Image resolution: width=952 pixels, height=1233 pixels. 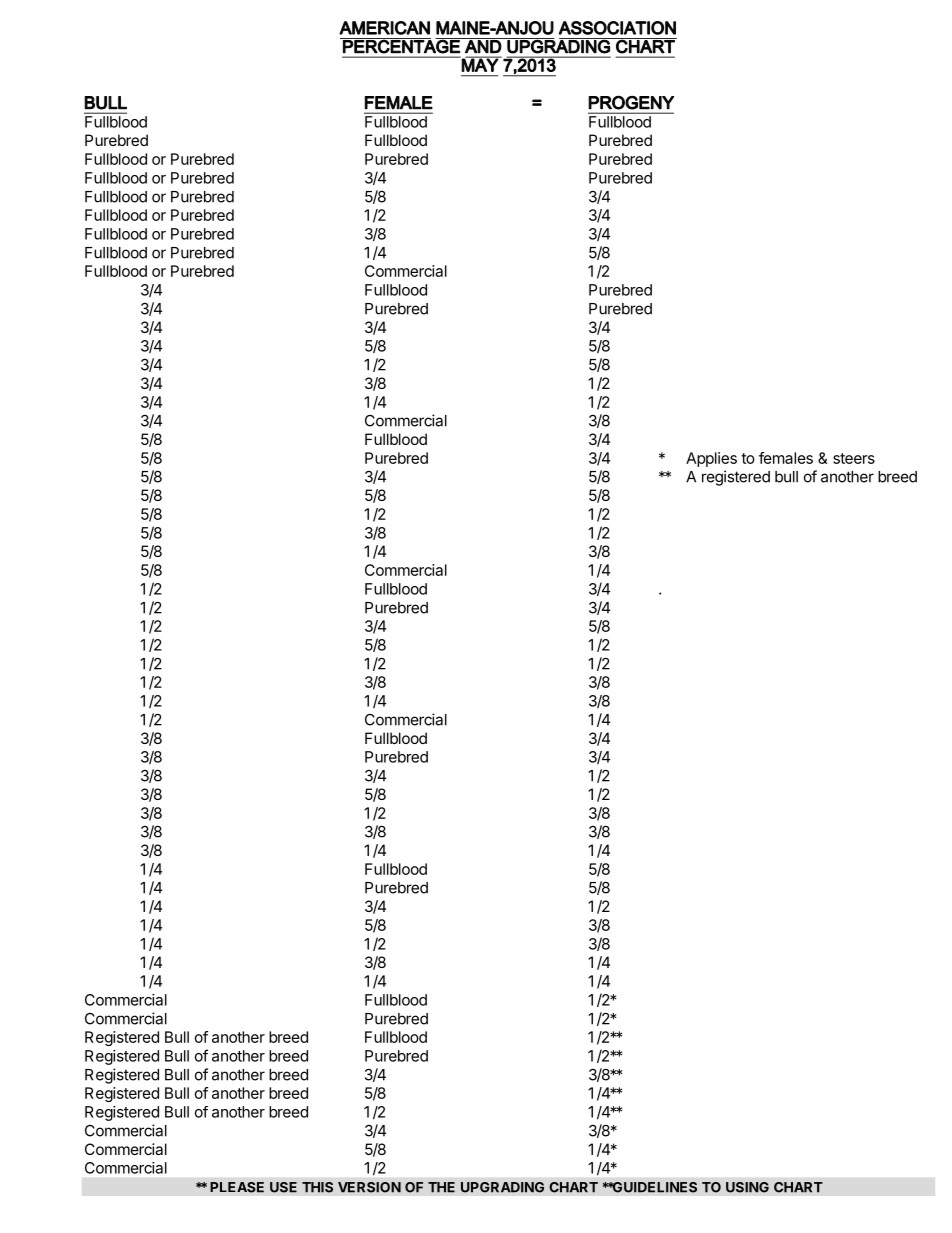 I want to click on THIS, so click(x=317, y=1187).
